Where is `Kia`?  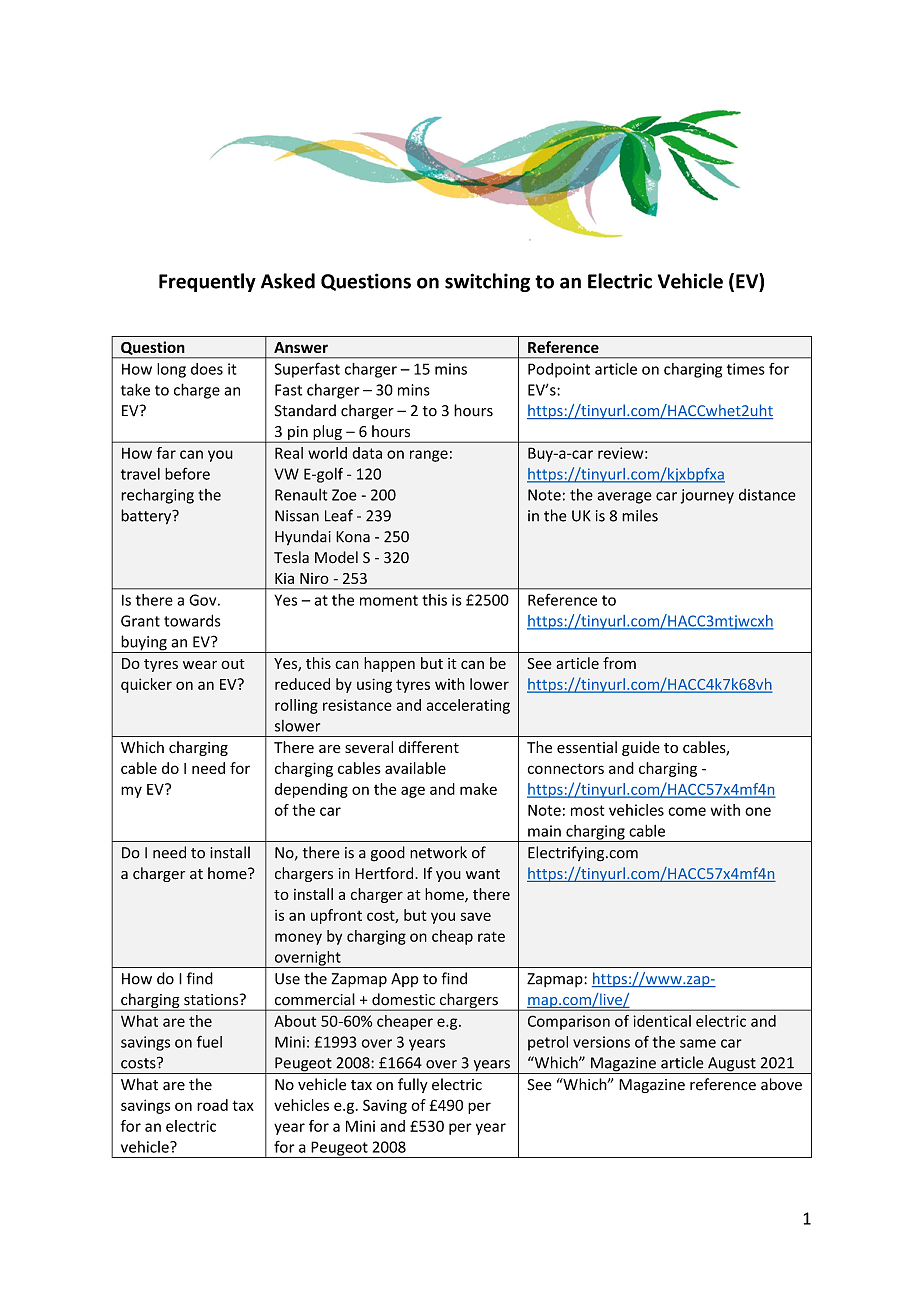 Kia is located at coordinates (284, 578).
